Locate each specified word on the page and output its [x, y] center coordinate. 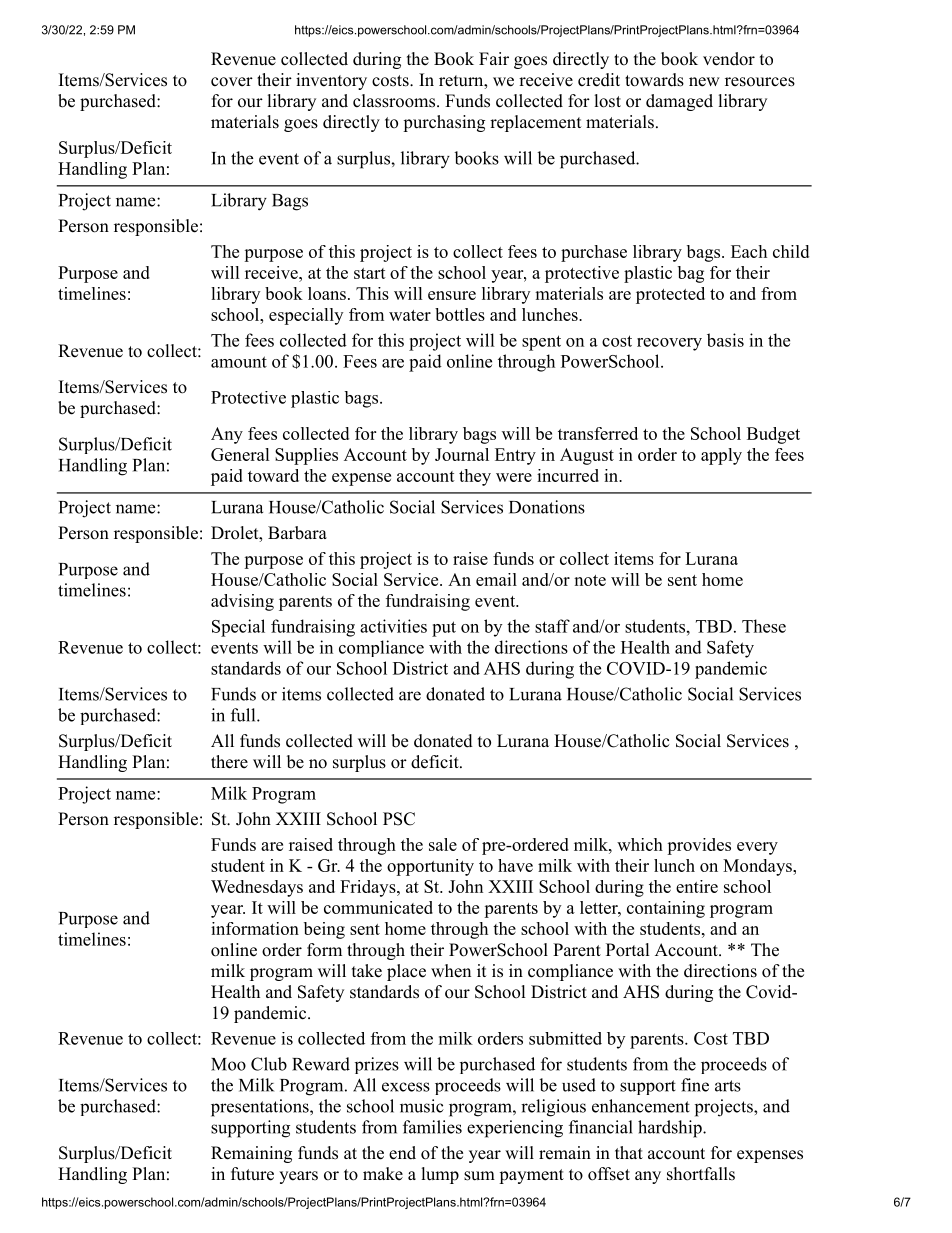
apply [721, 456]
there [229, 762]
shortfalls [701, 1174]
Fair [494, 58]
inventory [331, 81]
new [704, 82]
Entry [515, 456]
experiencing [515, 1129]
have [515, 865]
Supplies [306, 456]
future [252, 1174]
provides [699, 846]
